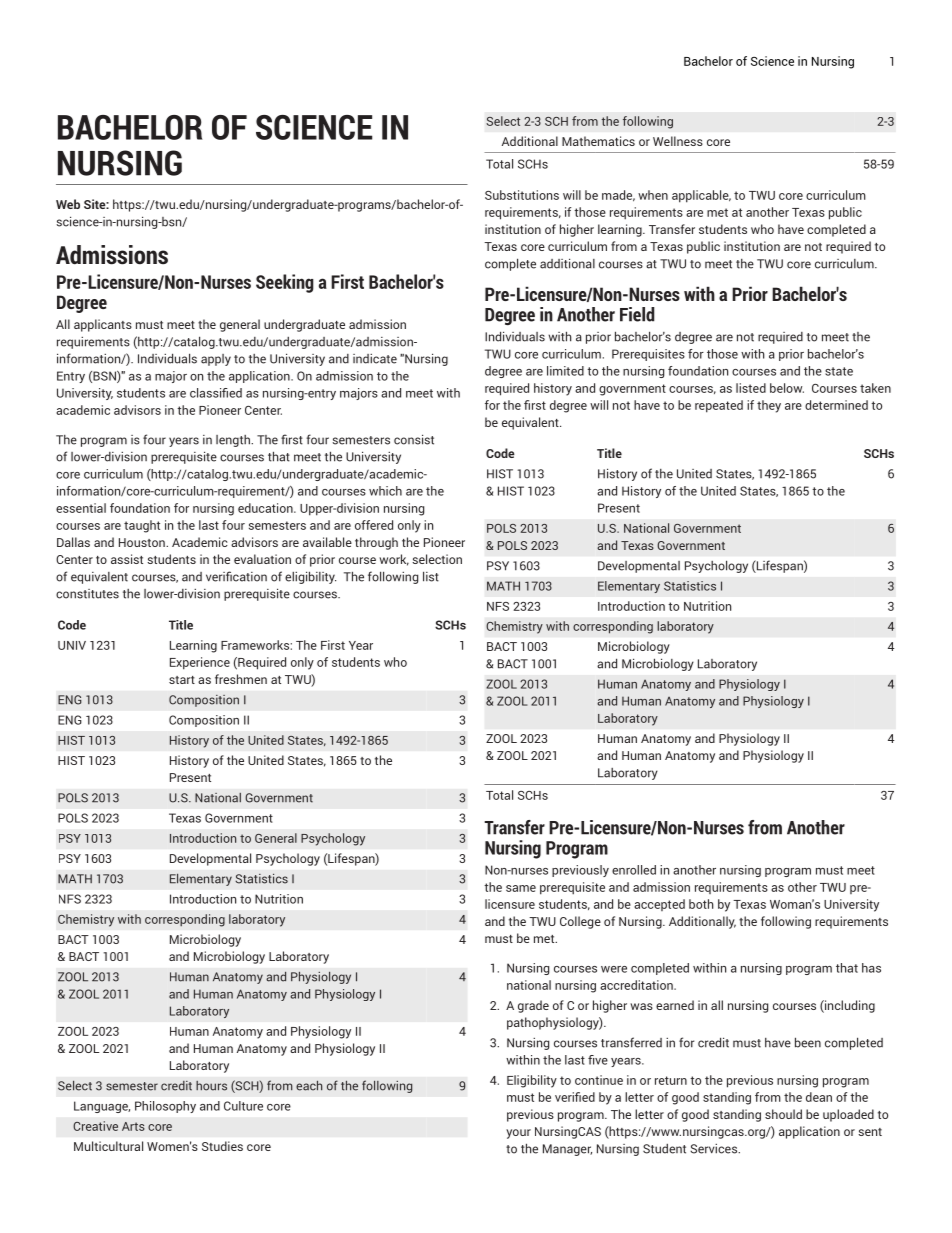 This screenshot has height=1233, width=952. I want to click on your, so click(518, 1134).
